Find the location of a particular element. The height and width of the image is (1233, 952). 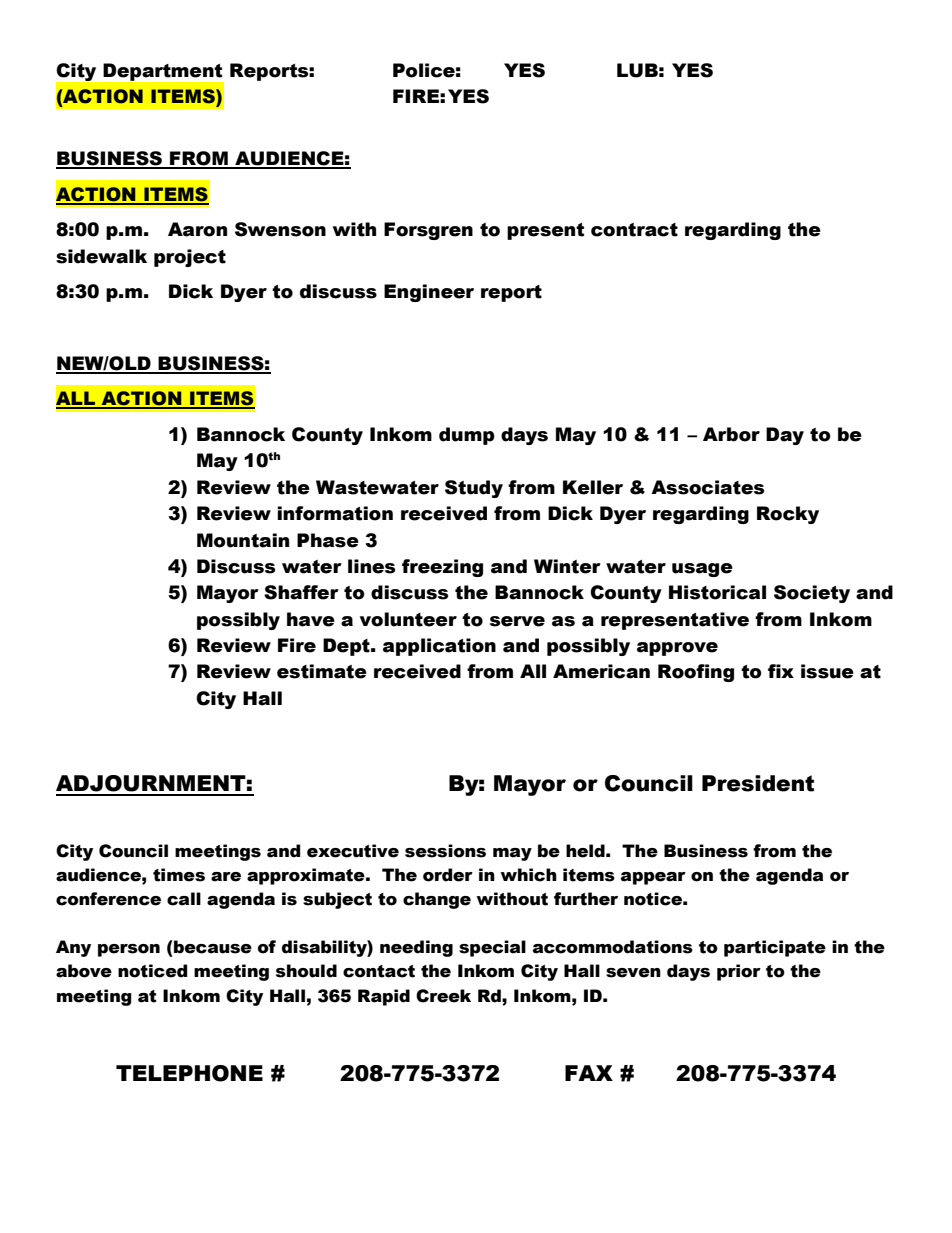

dump is located at coordinates (467, 436).
